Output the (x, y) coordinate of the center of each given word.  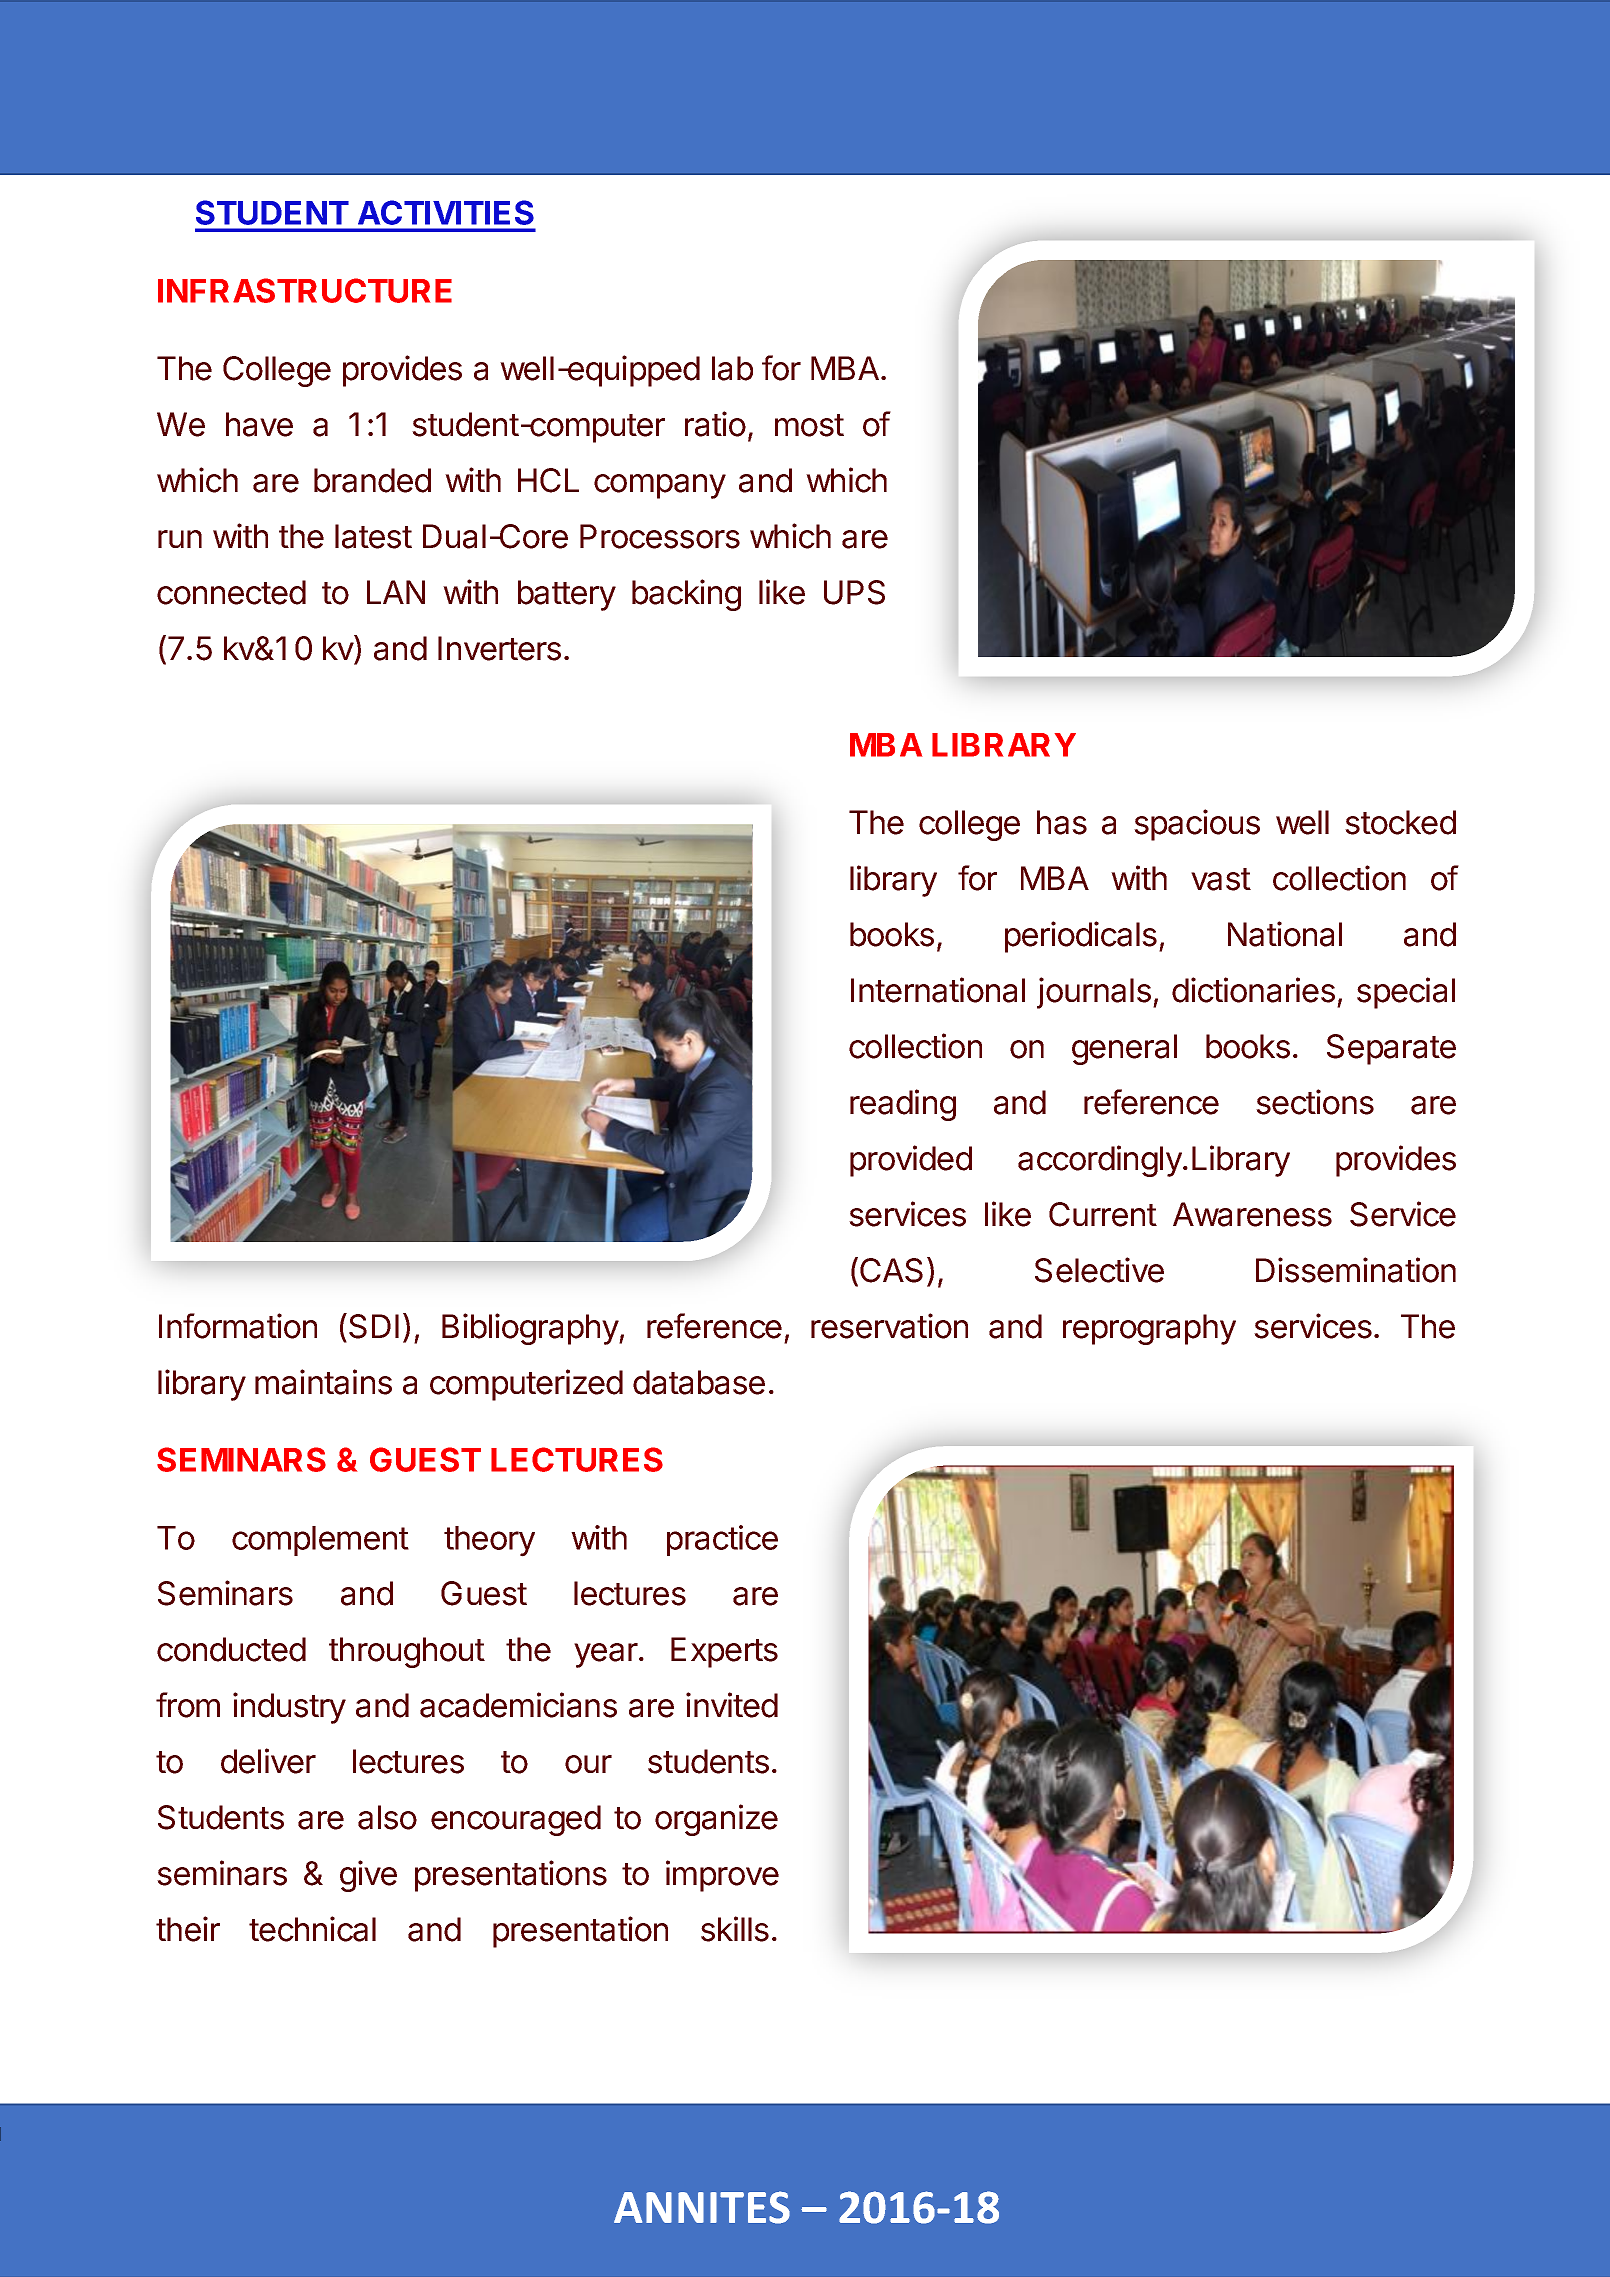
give (368, 1876)
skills (735, 1929)
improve (722, 1876)
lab (732, 368)
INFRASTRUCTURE (305, 290)
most (809, 425)
